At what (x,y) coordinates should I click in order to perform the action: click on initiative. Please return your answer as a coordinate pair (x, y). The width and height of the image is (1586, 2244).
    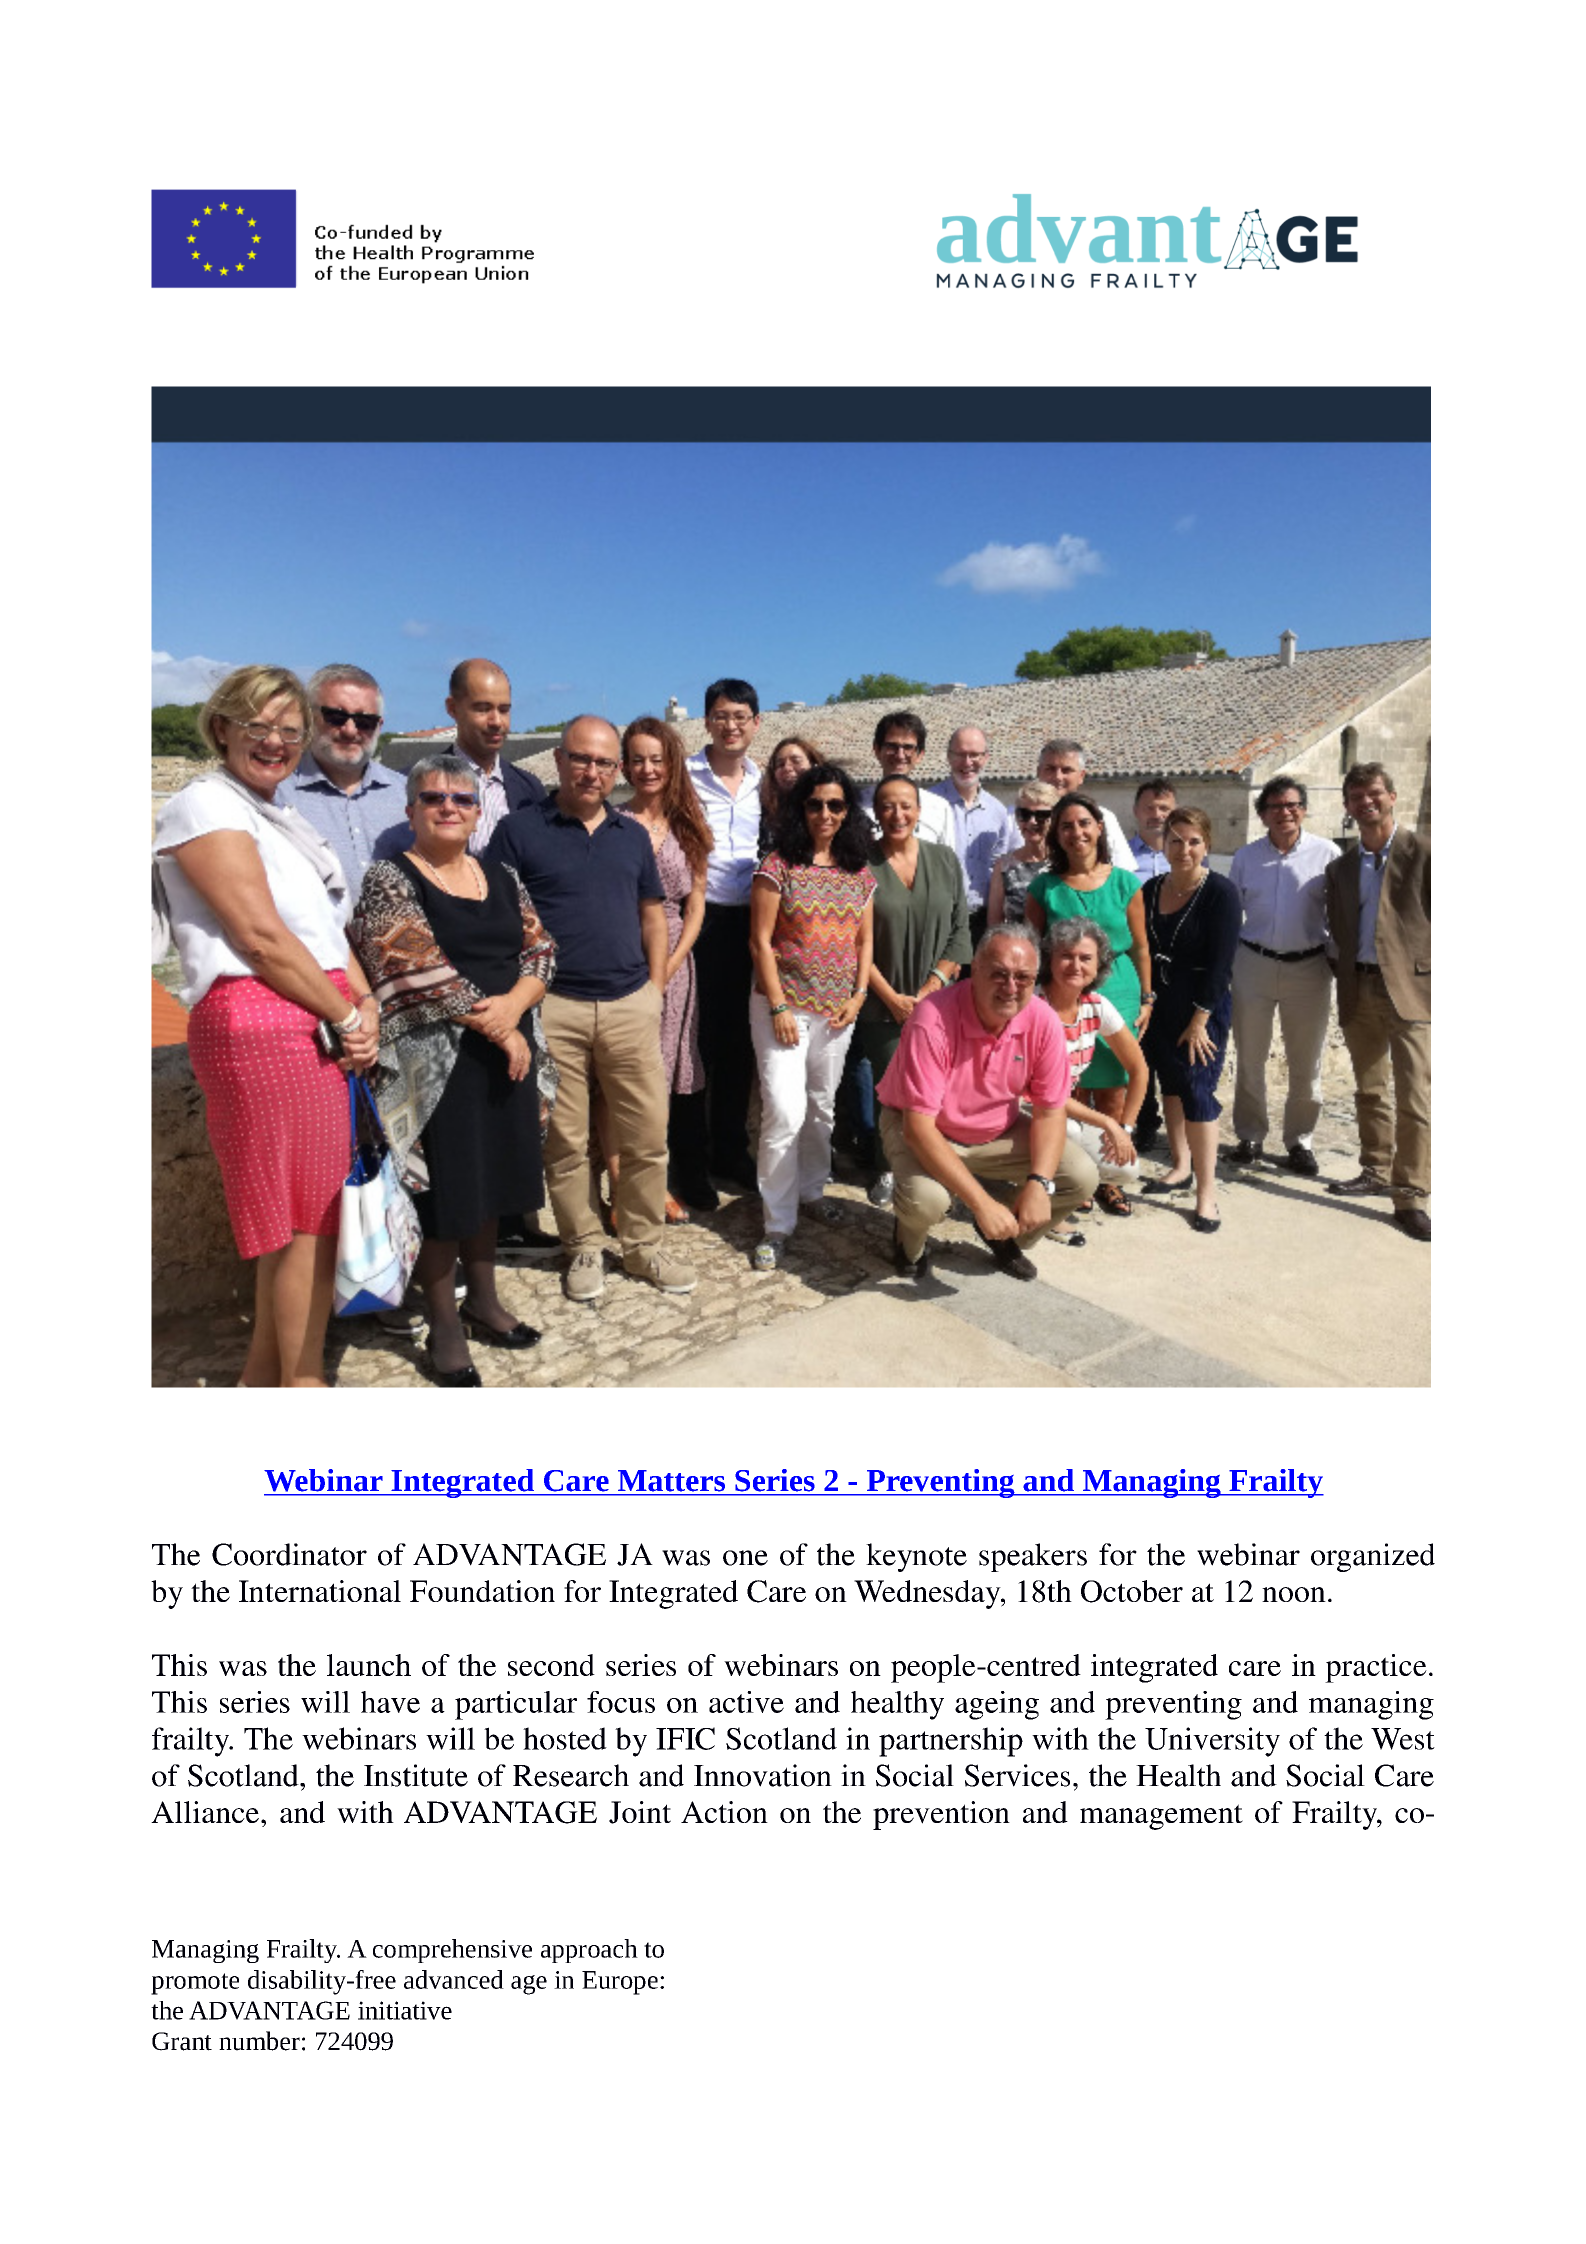
    Looking at the image, I should click on (405, 2010).
